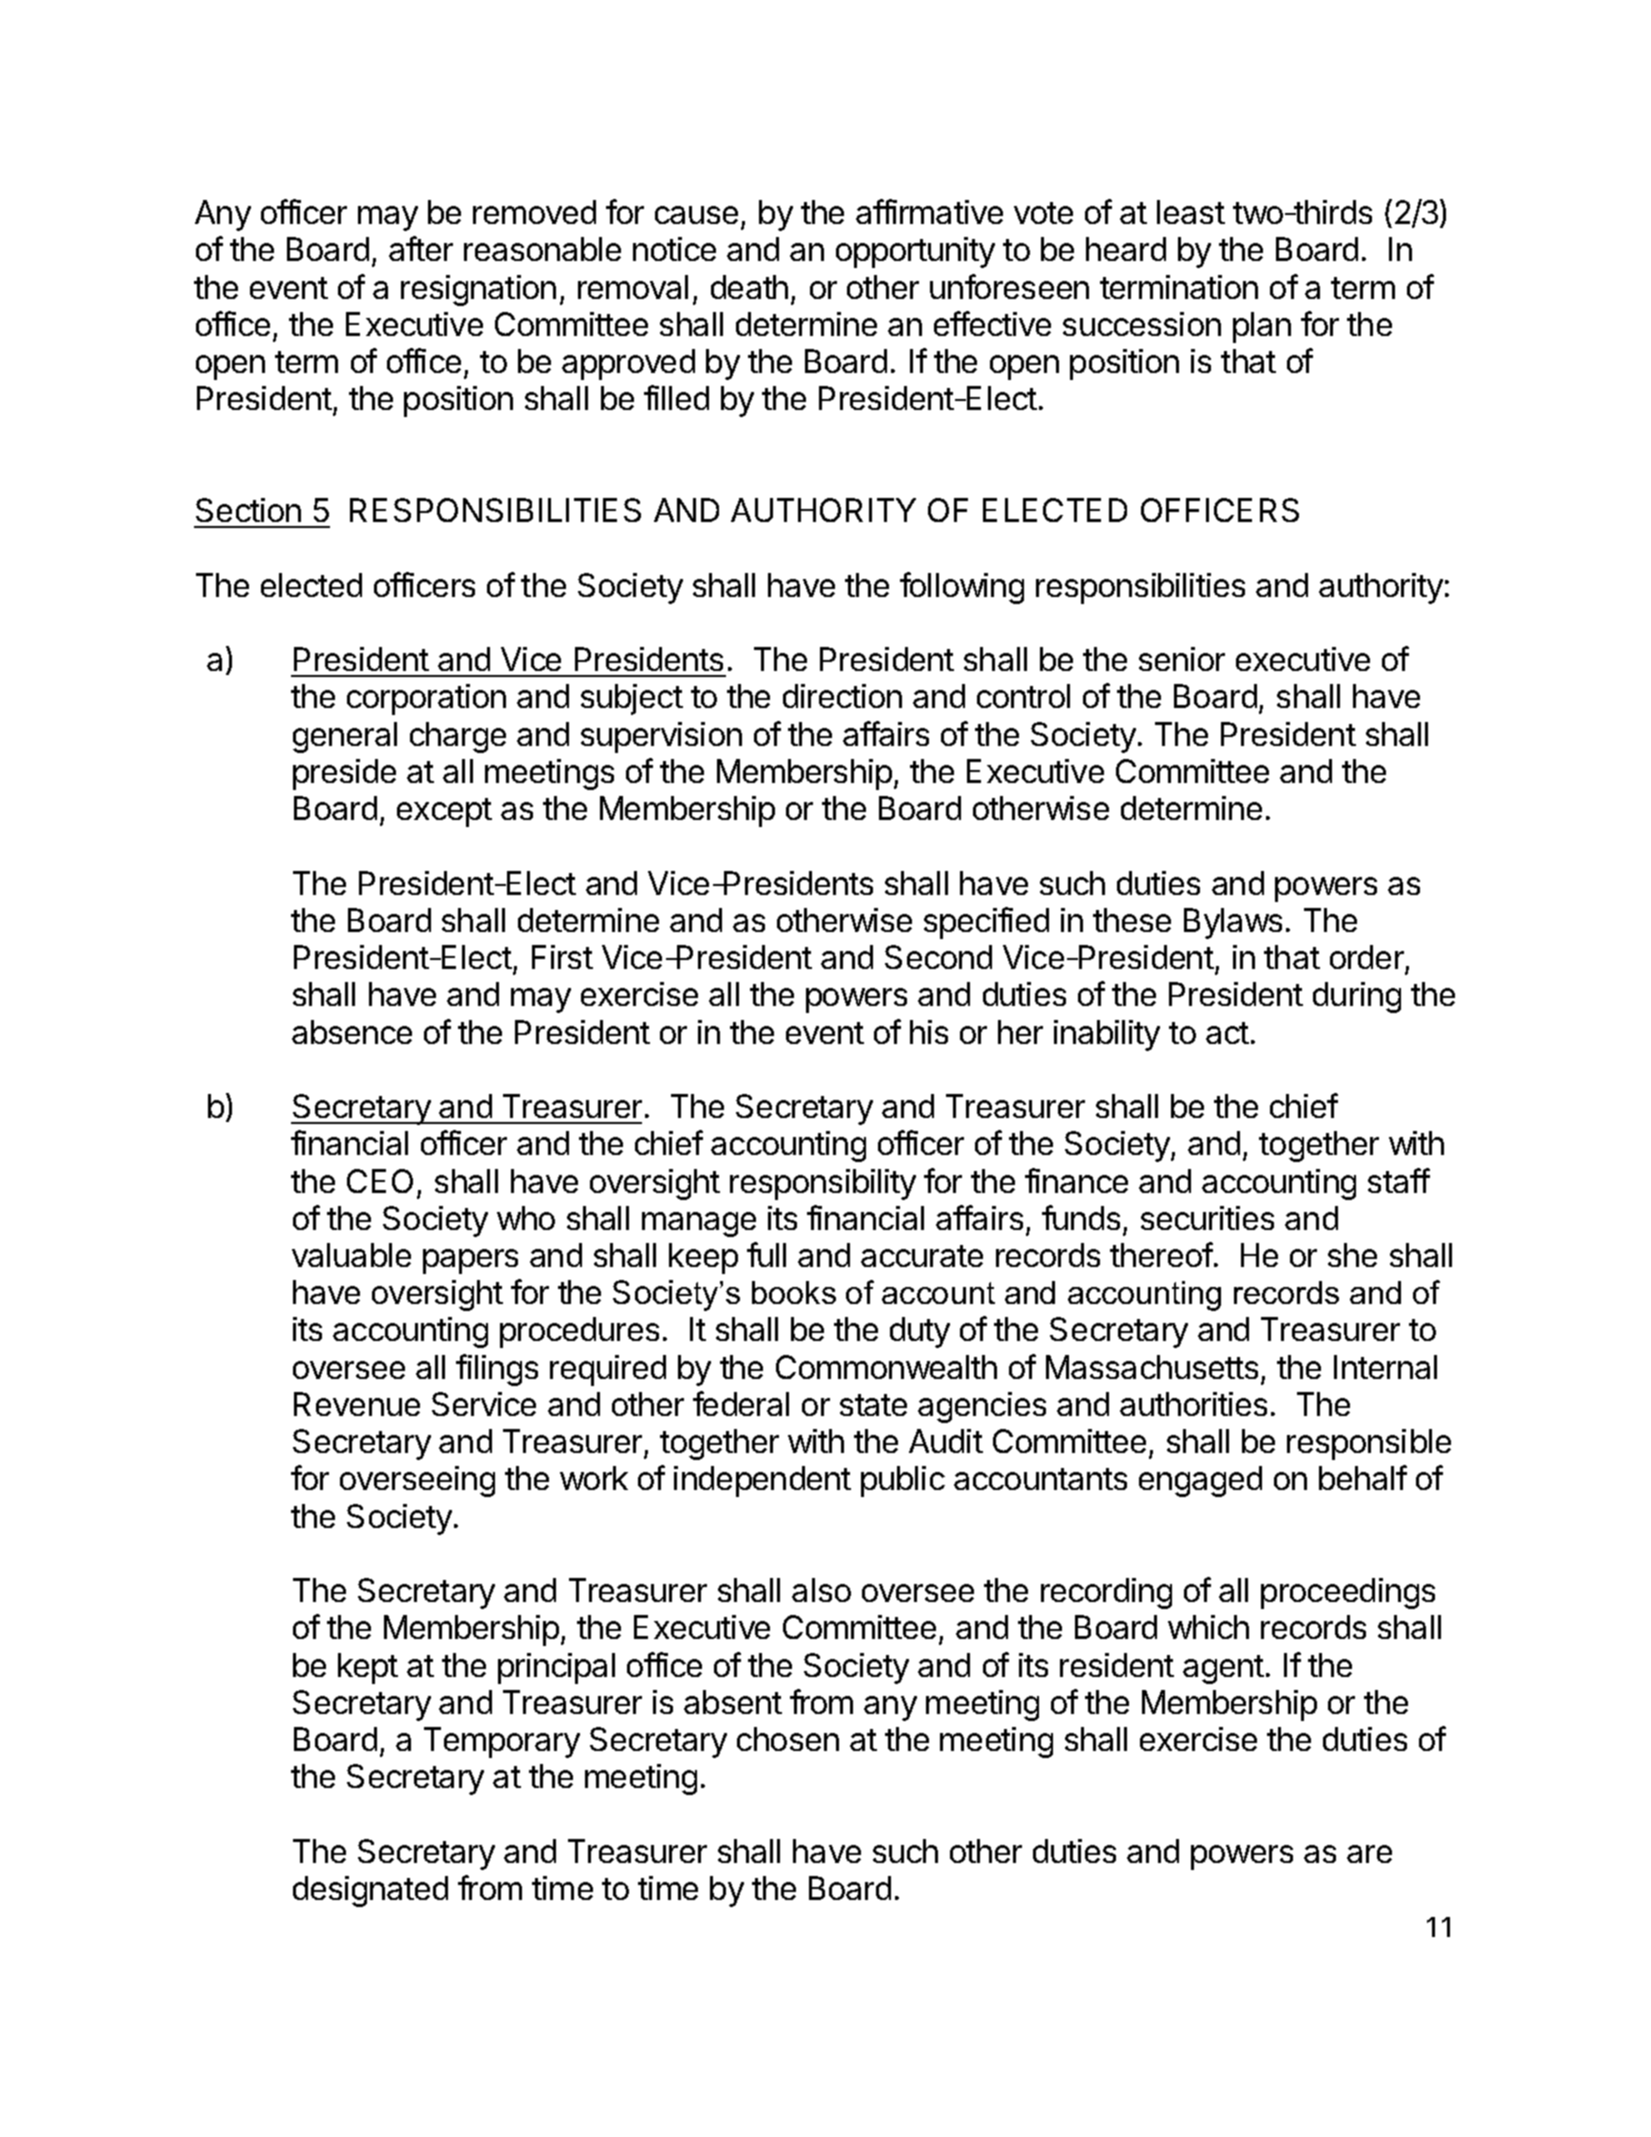 The image size is (1651, 2137). Describe the element at coordinates (915, 252) in the screenshot. I see `opportunity` at that location.
